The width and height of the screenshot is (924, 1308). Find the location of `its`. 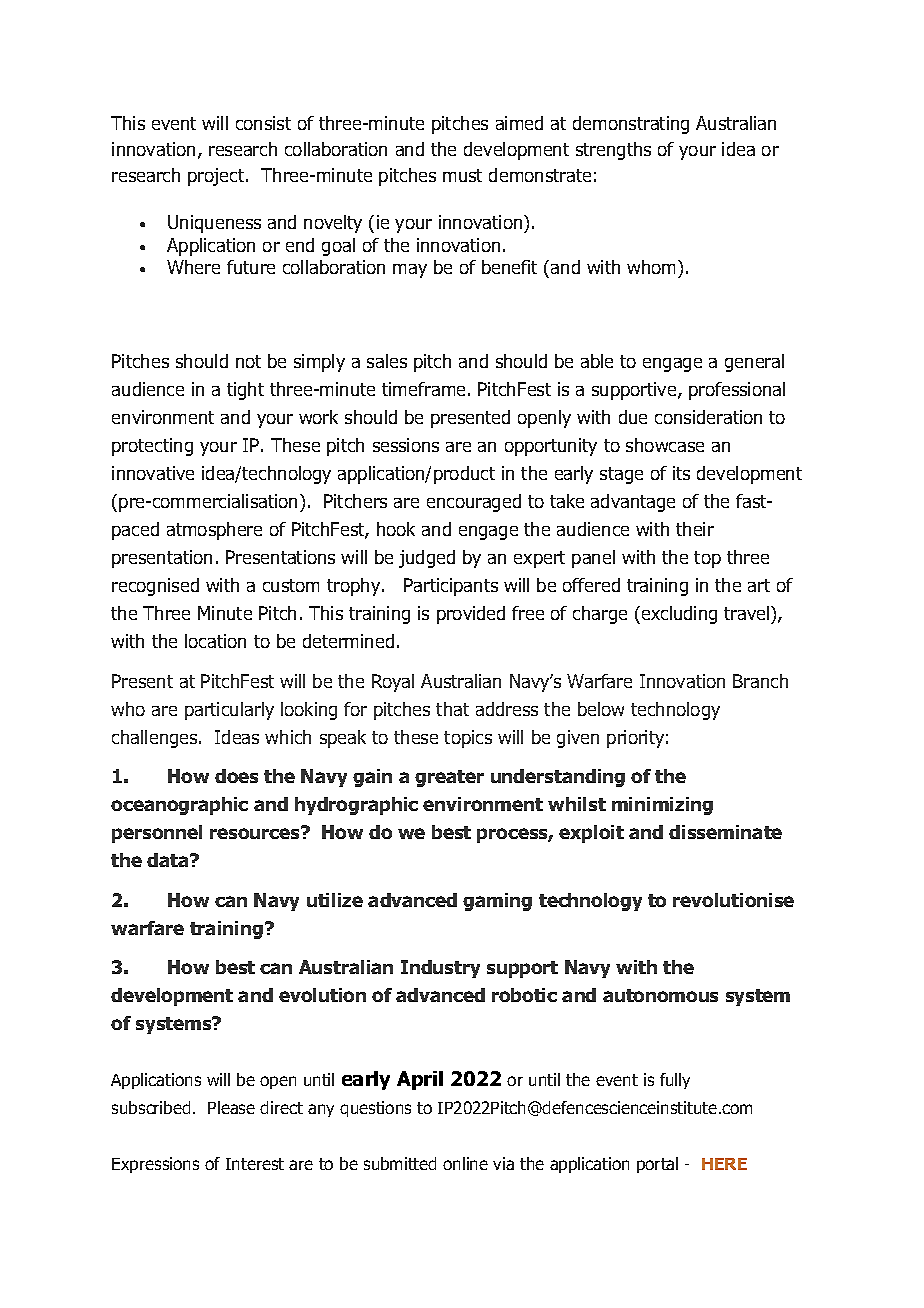

its is located at coordinates (681, 473).
